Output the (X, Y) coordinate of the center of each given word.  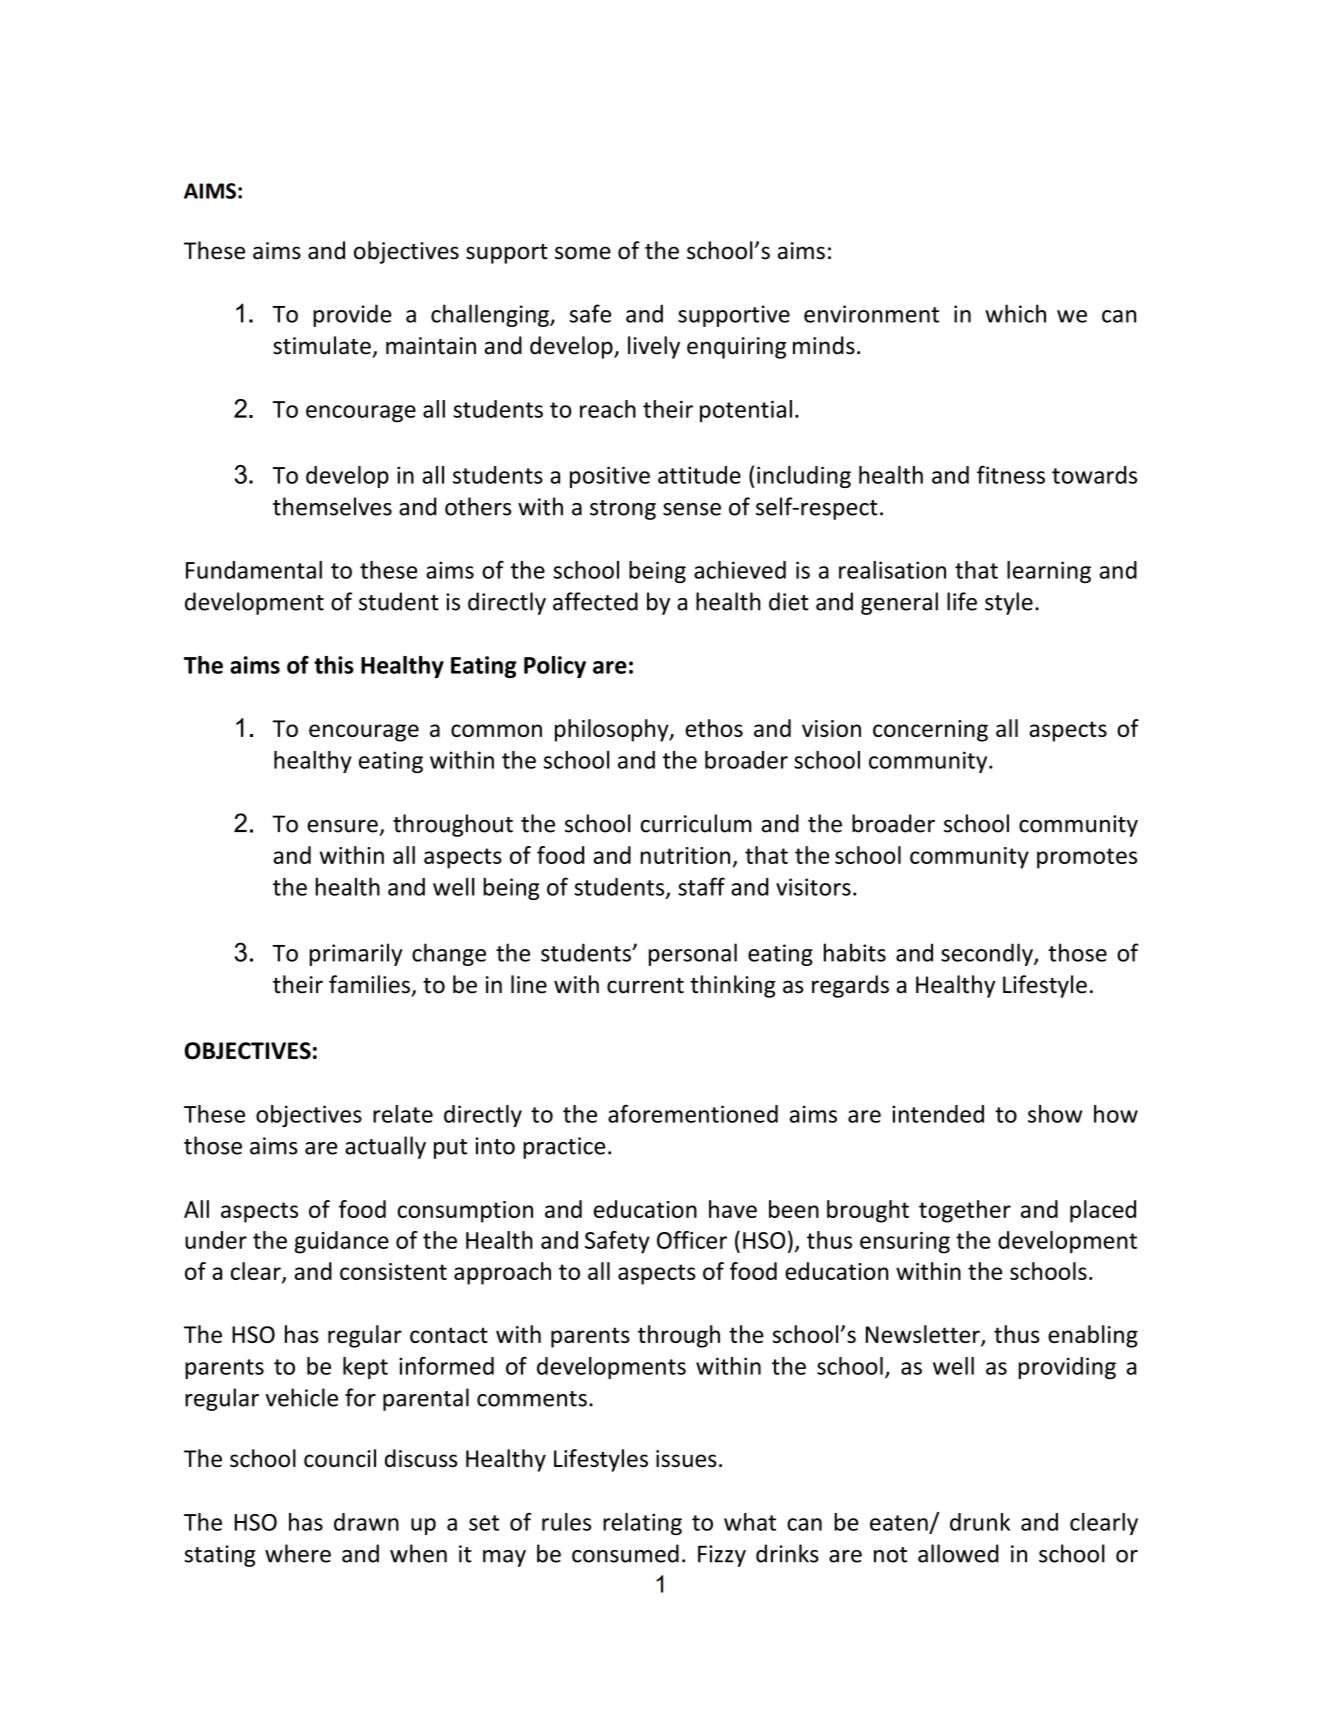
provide (352, 315)
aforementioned (693, 1114)
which (1015, 313)
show (1055, 1114)
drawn (366, 1522)
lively (654, 347)
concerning (930, 731)
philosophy (613, 730)
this (334, 665)
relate (403, 1114)
